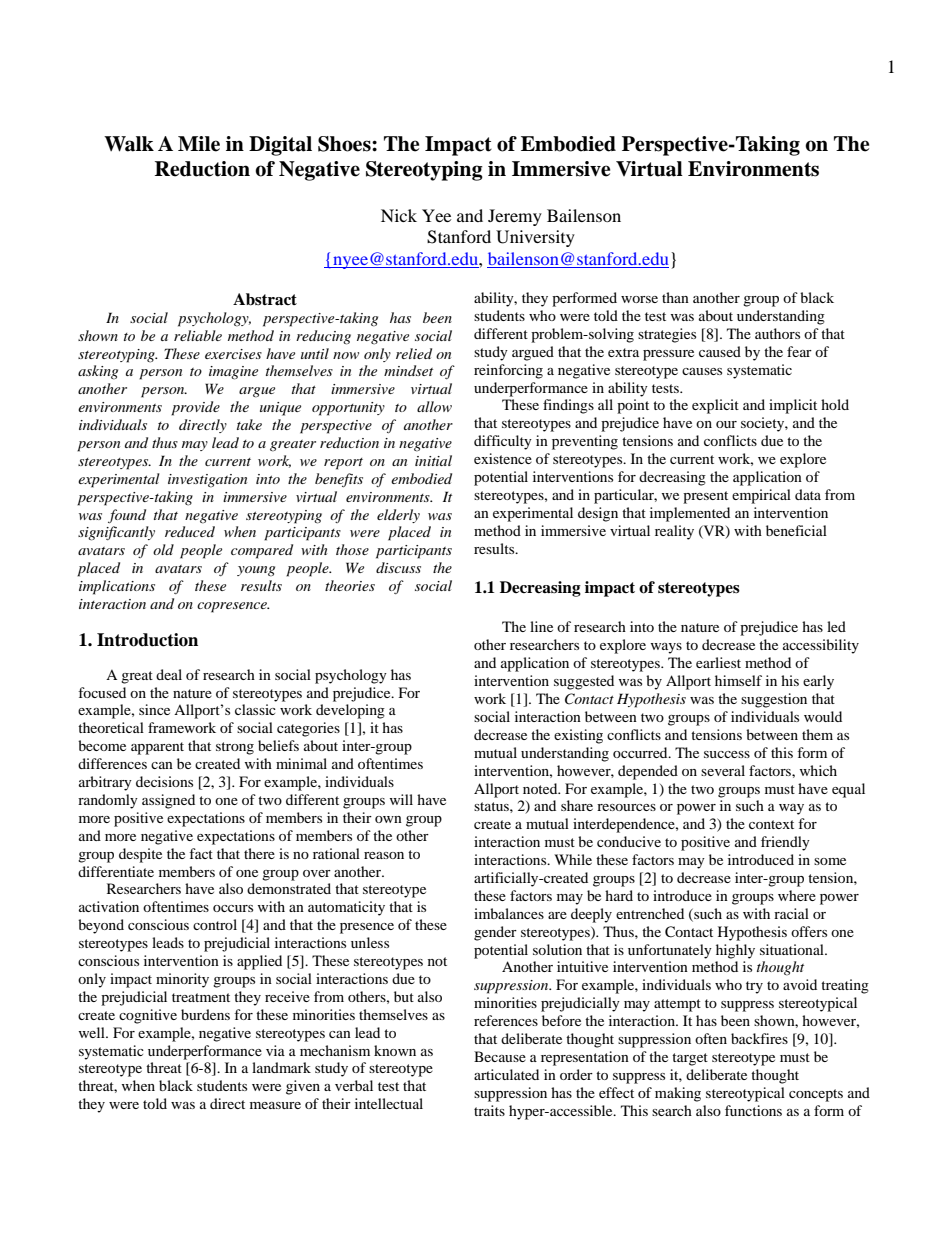 The width and height of the screenshot is (952, 1233). Describe the element at coordinates (675, 297) in the screenshot. I see `than` at that location.
